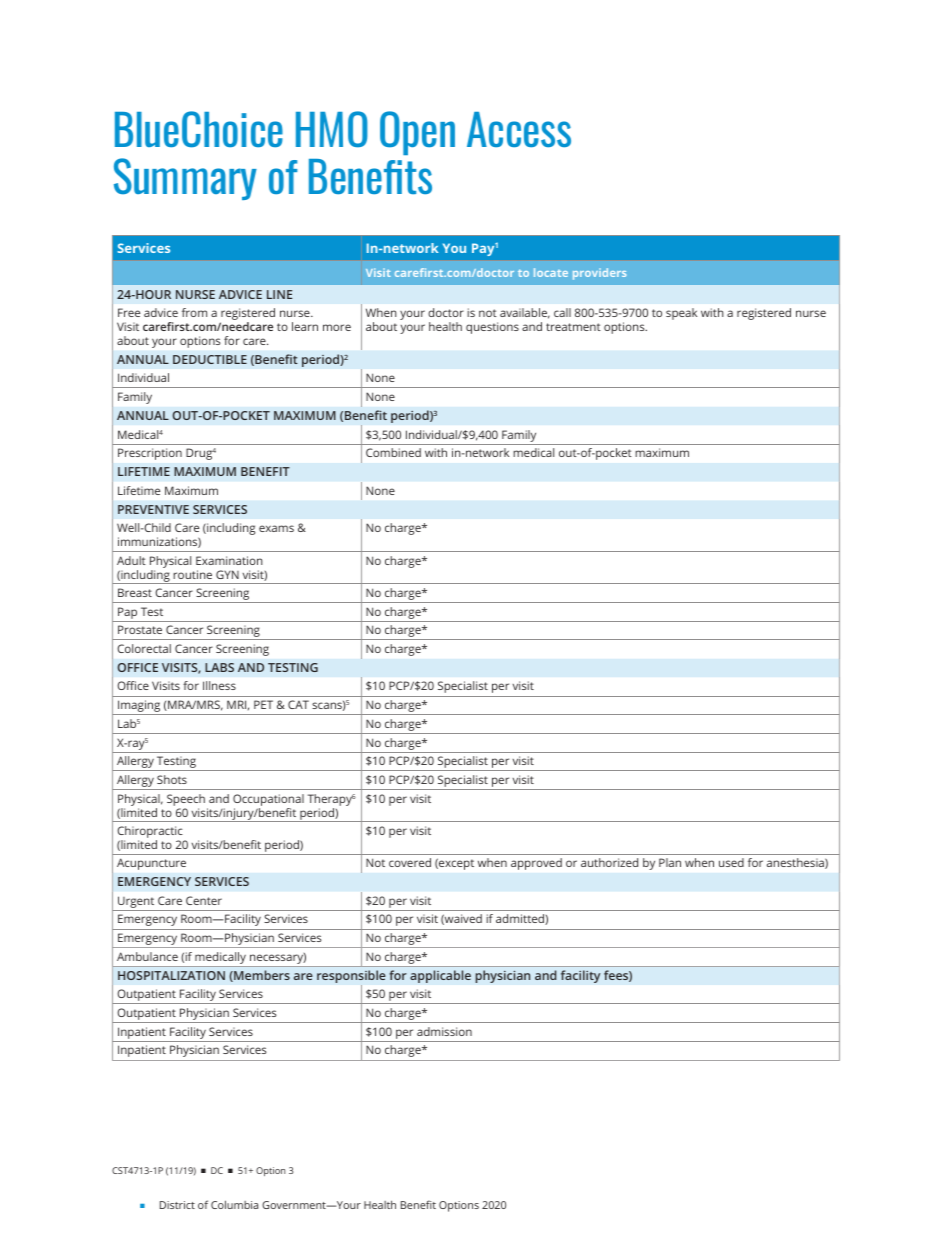  I want to click on District, so click(177, 1205).
